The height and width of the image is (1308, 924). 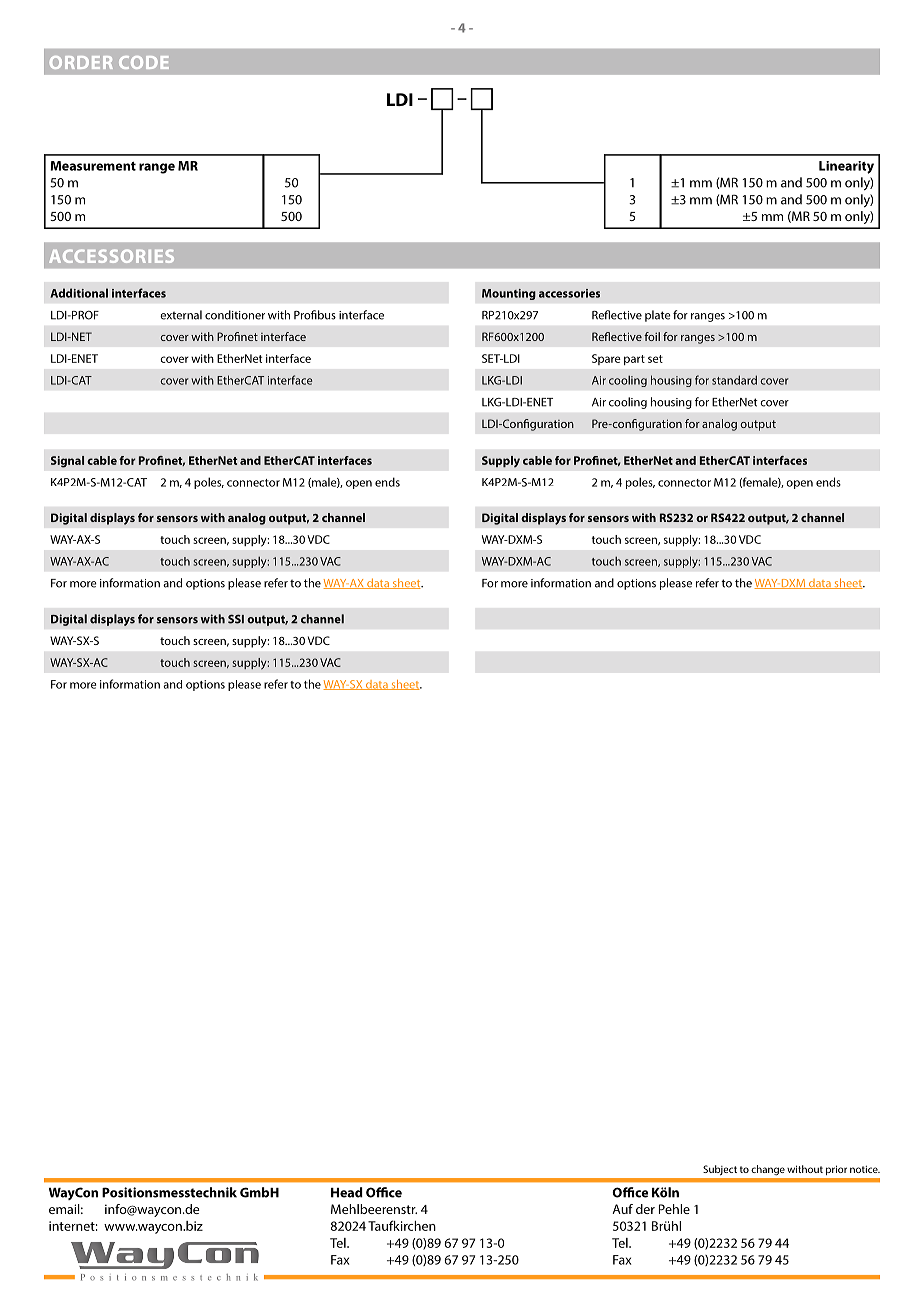 I want to click on CODE, so click(x=144, y=62).
